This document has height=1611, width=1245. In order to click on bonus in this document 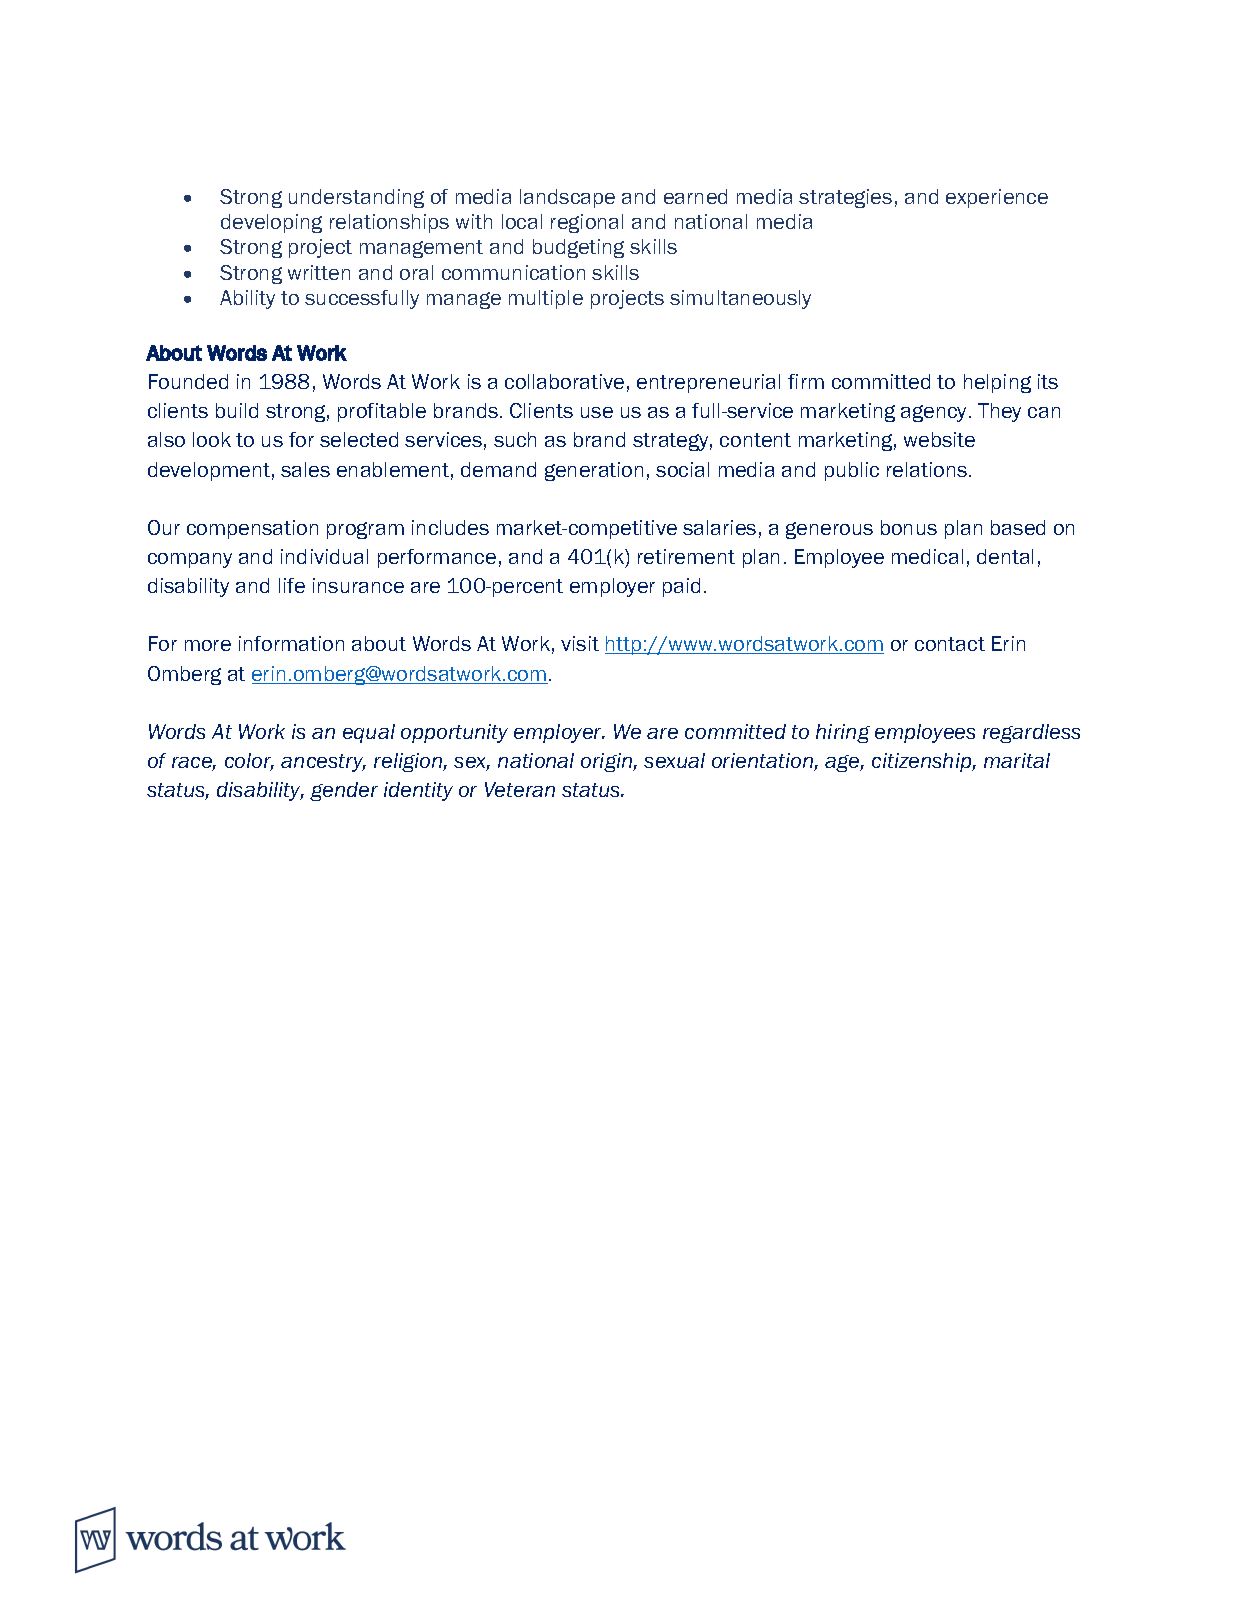, I will do `click(909, 527)`.
